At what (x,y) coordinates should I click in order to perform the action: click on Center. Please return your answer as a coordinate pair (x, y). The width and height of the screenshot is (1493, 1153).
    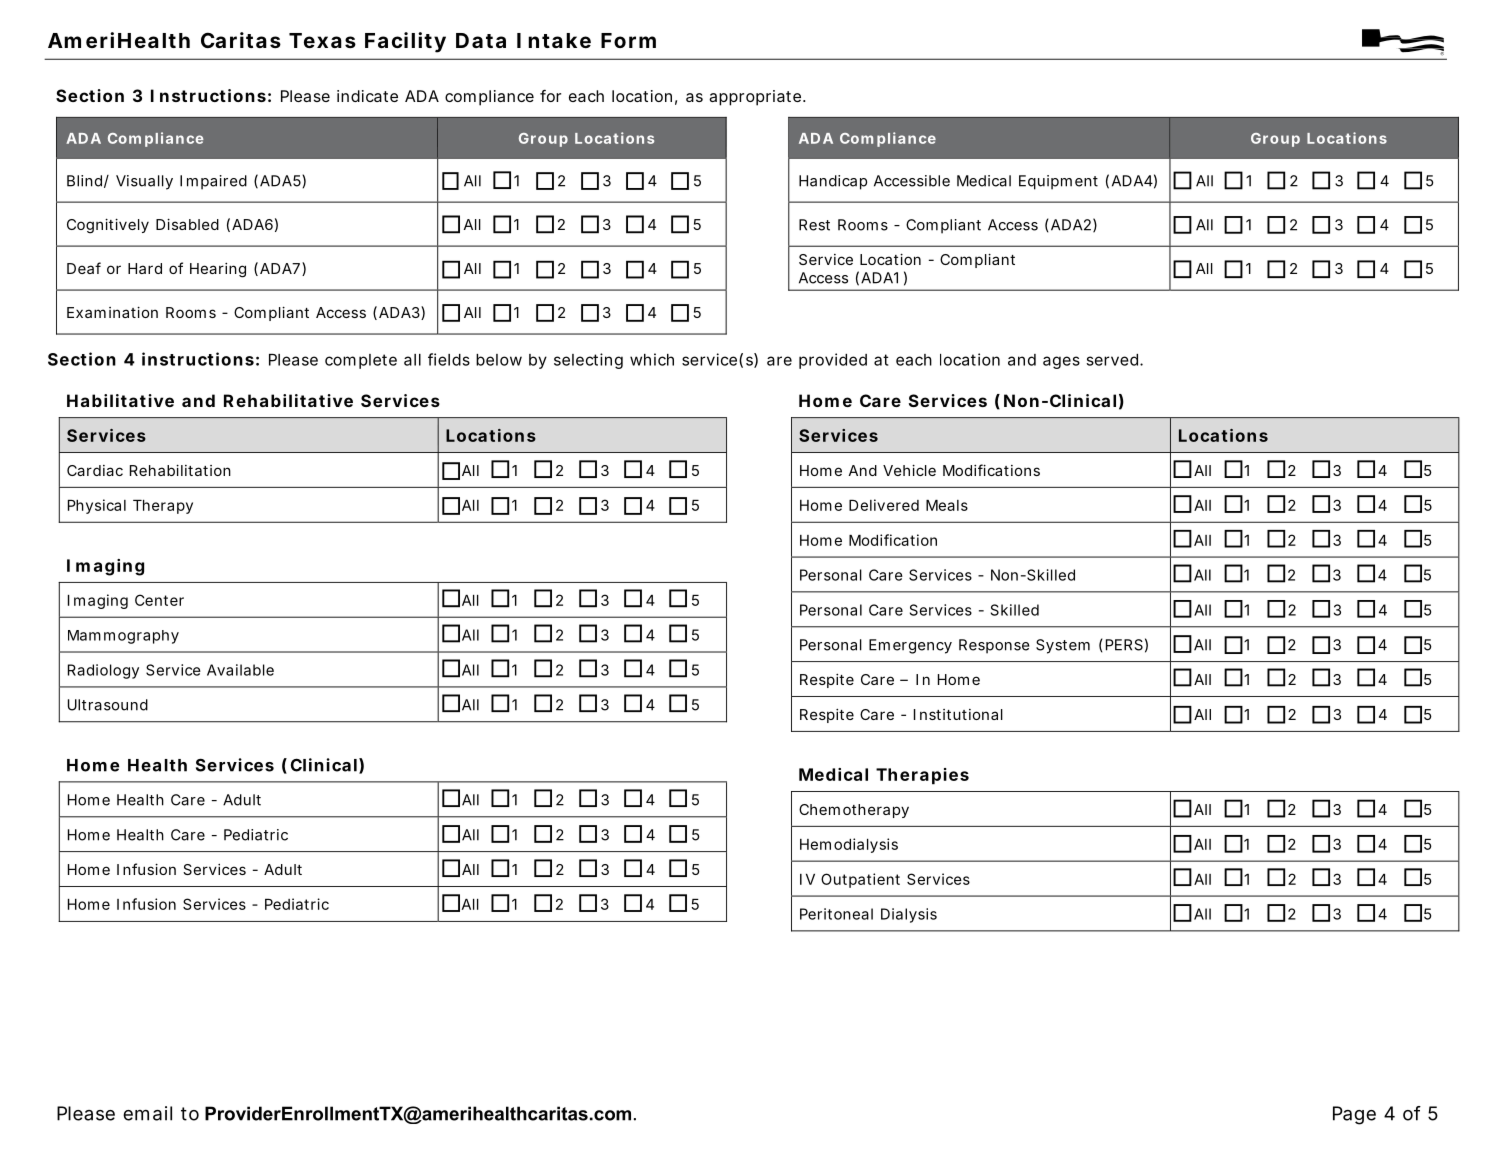
    Looking at the image, I should click on (159, 600).
